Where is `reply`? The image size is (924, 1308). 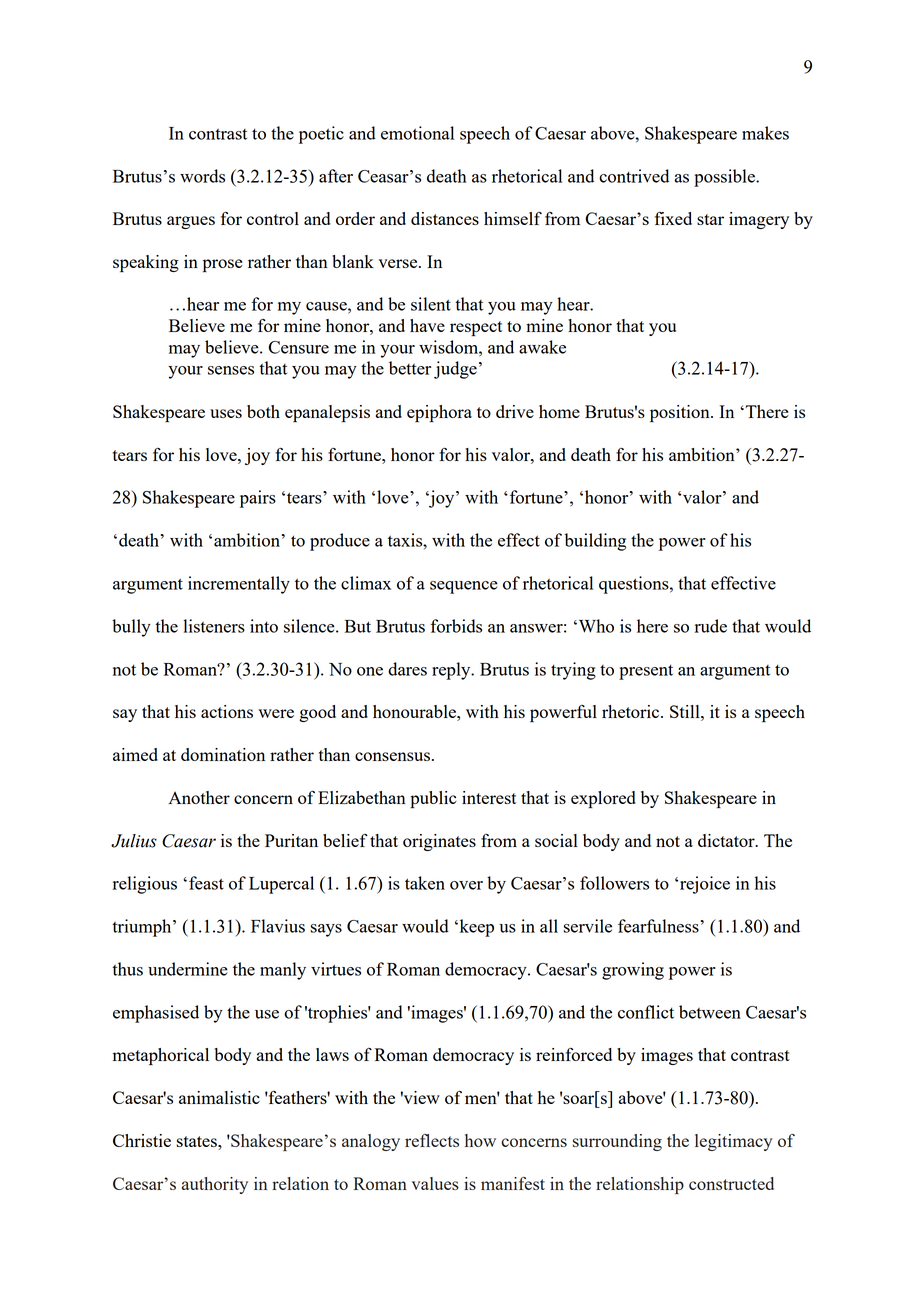
reply is located at coordinates (452, 671).
